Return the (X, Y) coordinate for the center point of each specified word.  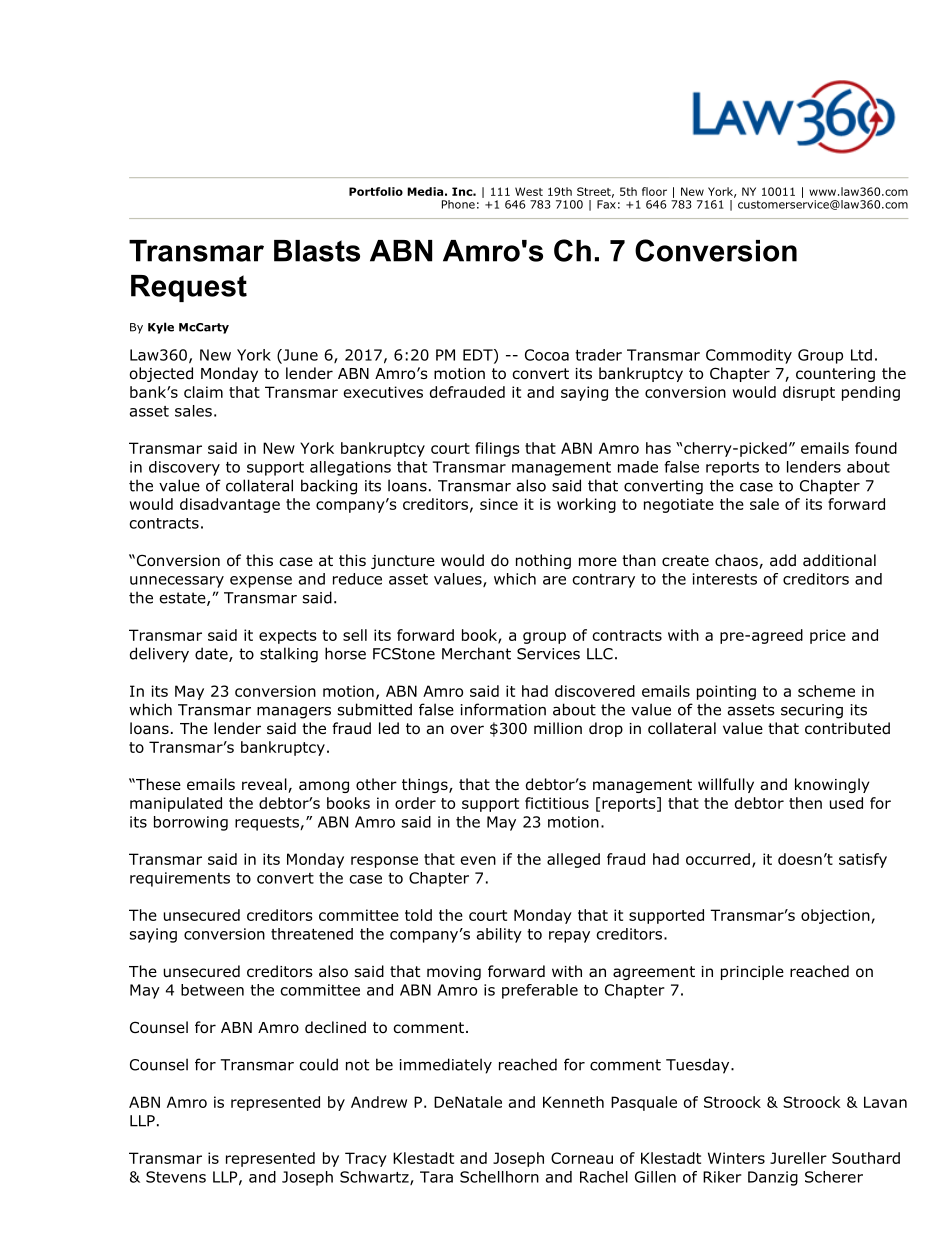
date (212, 654)
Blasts (317, 251)
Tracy (366, 1159)
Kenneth (573, 1102)
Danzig (773, 1178)
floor (654, 191)
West (529, 191)
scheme (826, 691)
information (503, 709)
